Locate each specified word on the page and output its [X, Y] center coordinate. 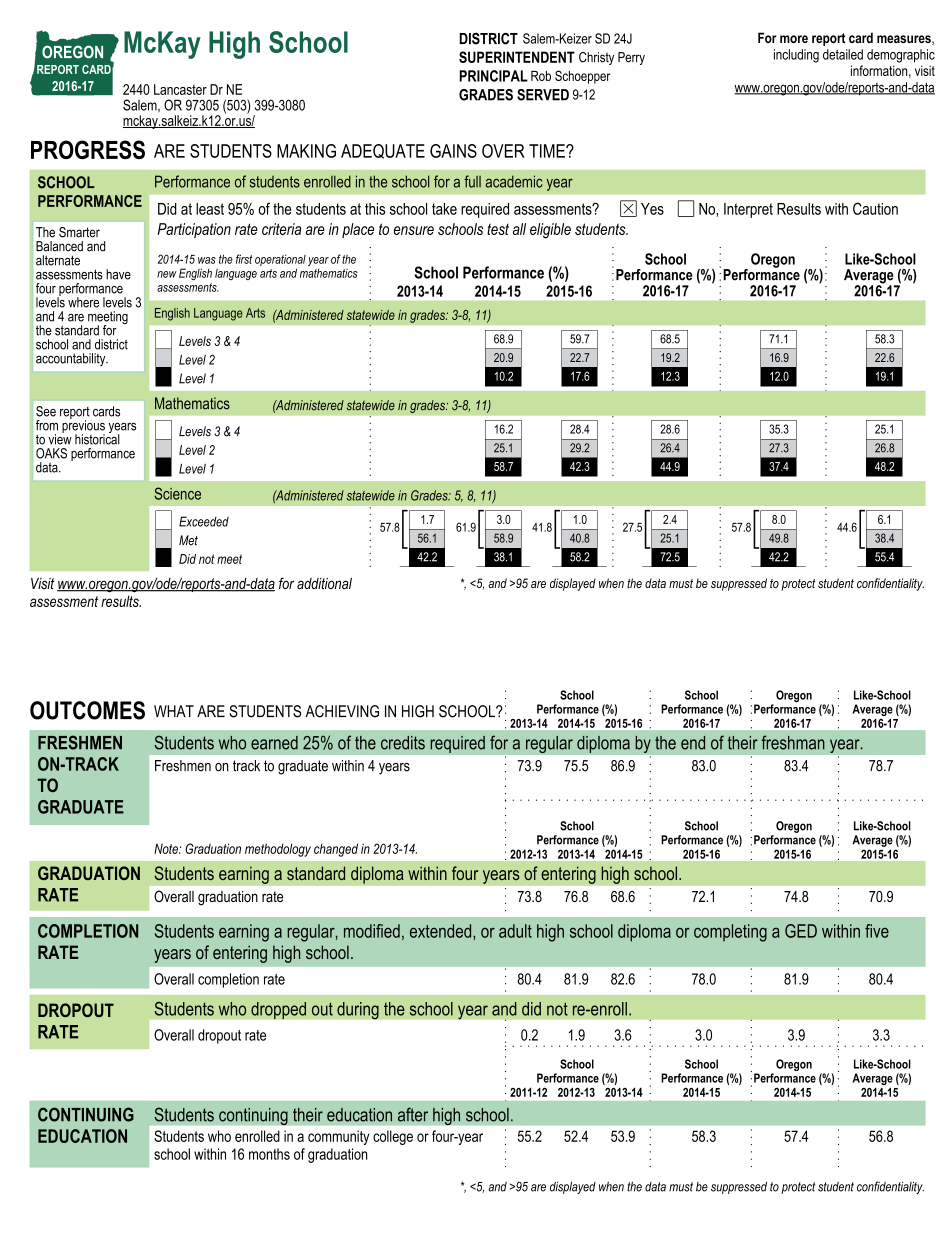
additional [324, 583]
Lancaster [180, 89]
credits [403, 743]
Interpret [748, 210]
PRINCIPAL [493, 76]
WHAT [174, 711]
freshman [793, 742]
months [269, 1154]
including [796, 56]
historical [97, 438]
